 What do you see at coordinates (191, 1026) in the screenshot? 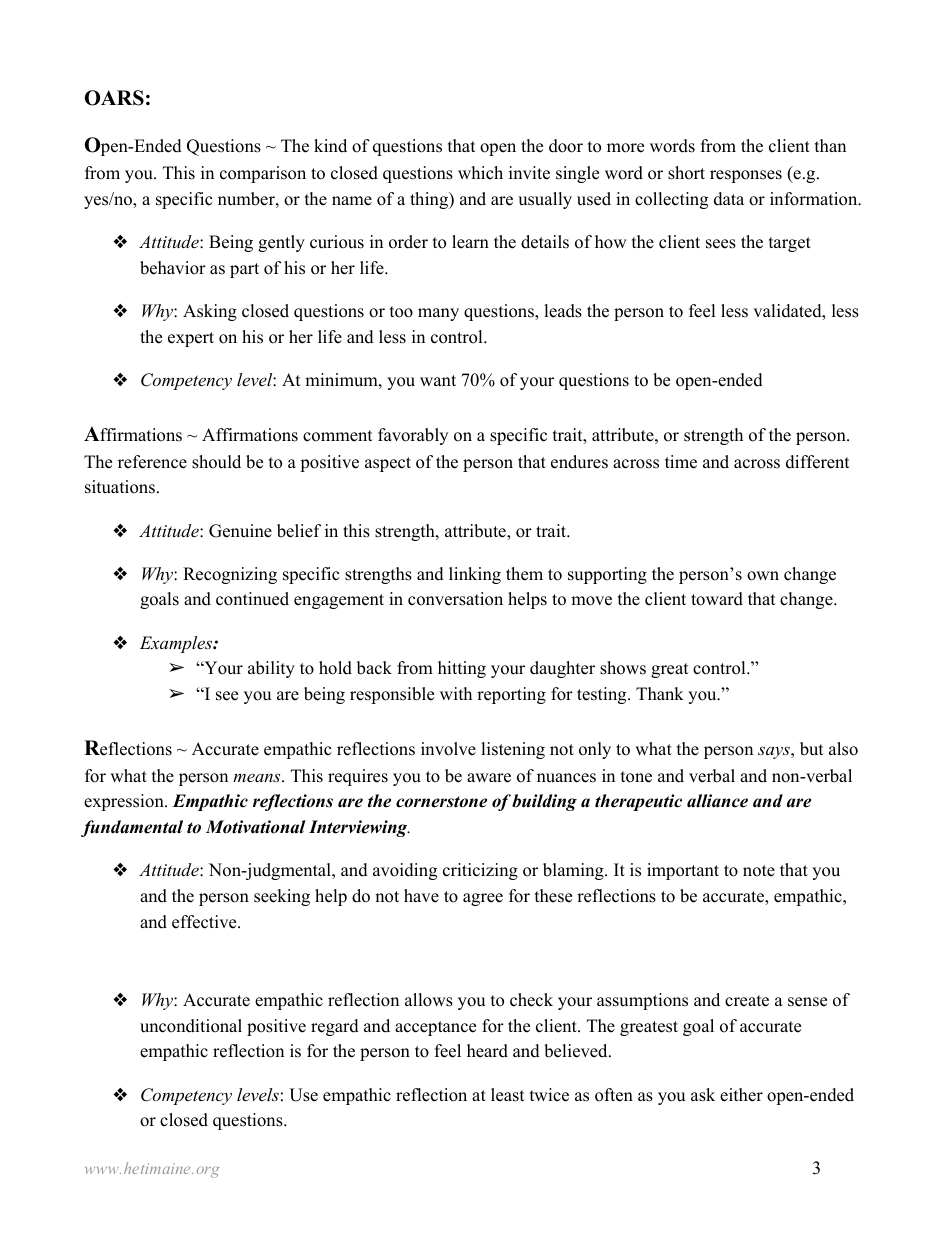
I see `unconditional` at bounding box center [191, 1026].
